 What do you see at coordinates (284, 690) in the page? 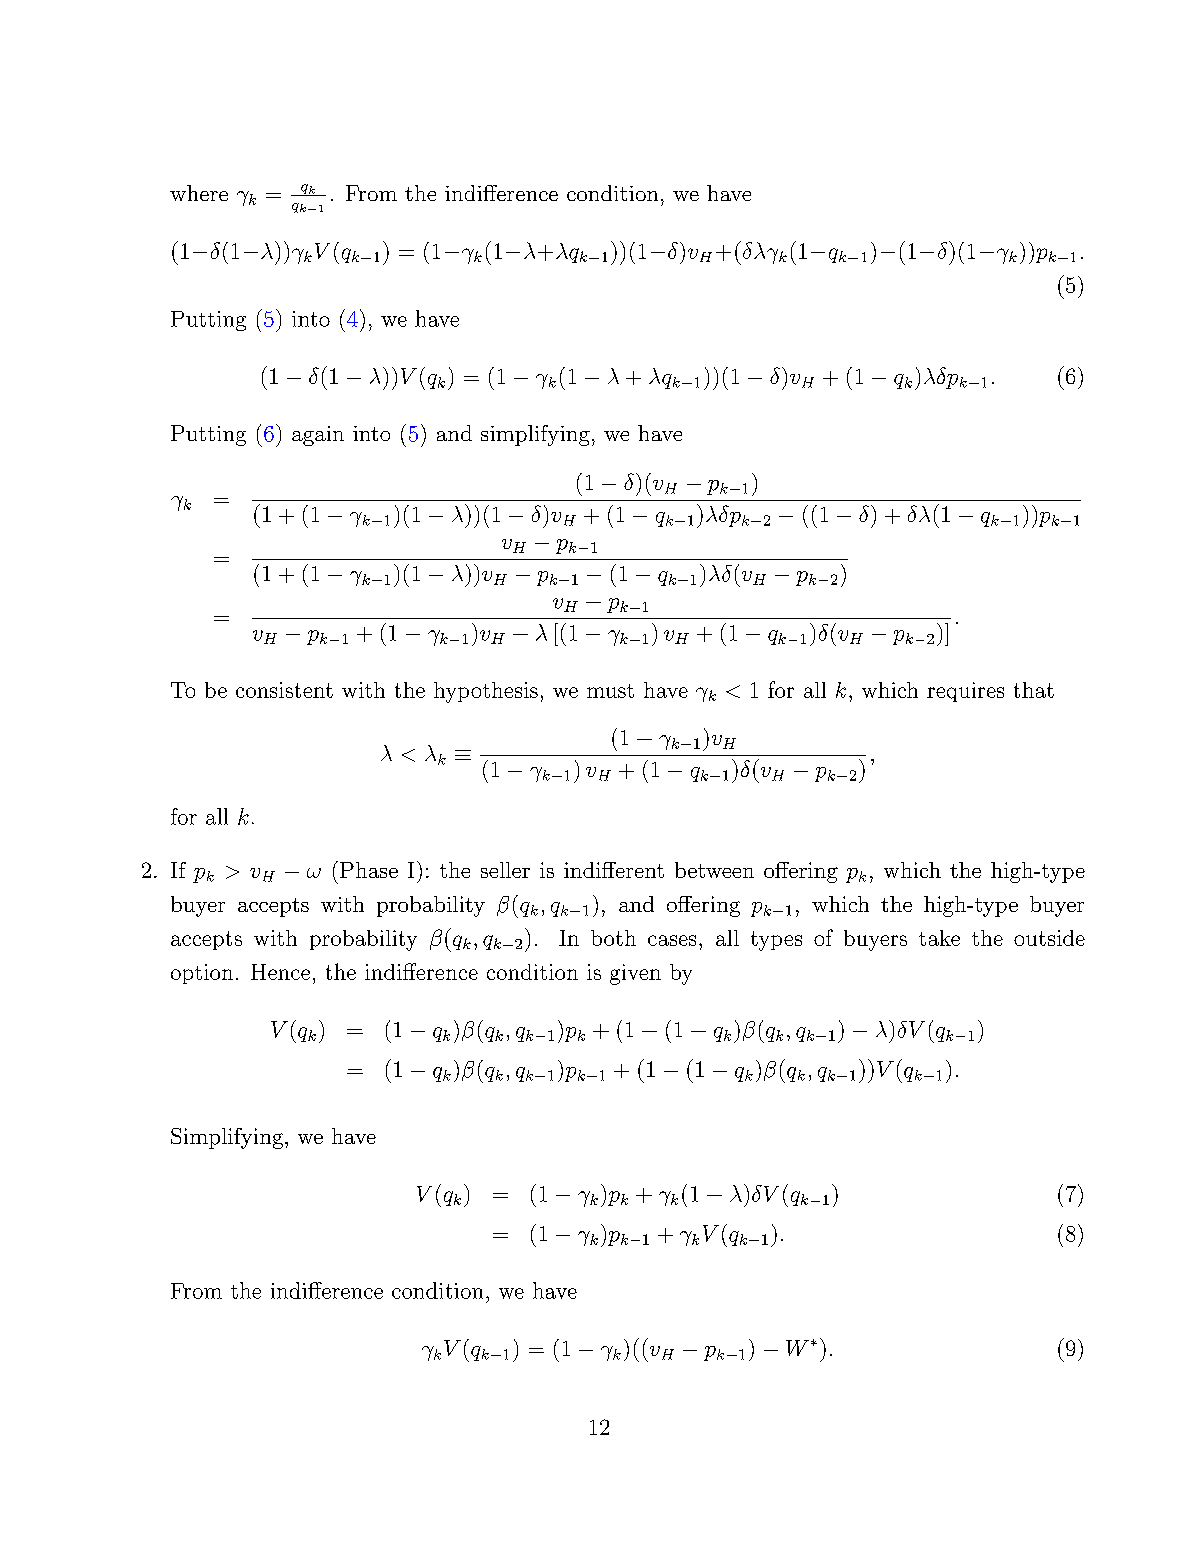
I see `consistent` at bounding box center [284, 690].
